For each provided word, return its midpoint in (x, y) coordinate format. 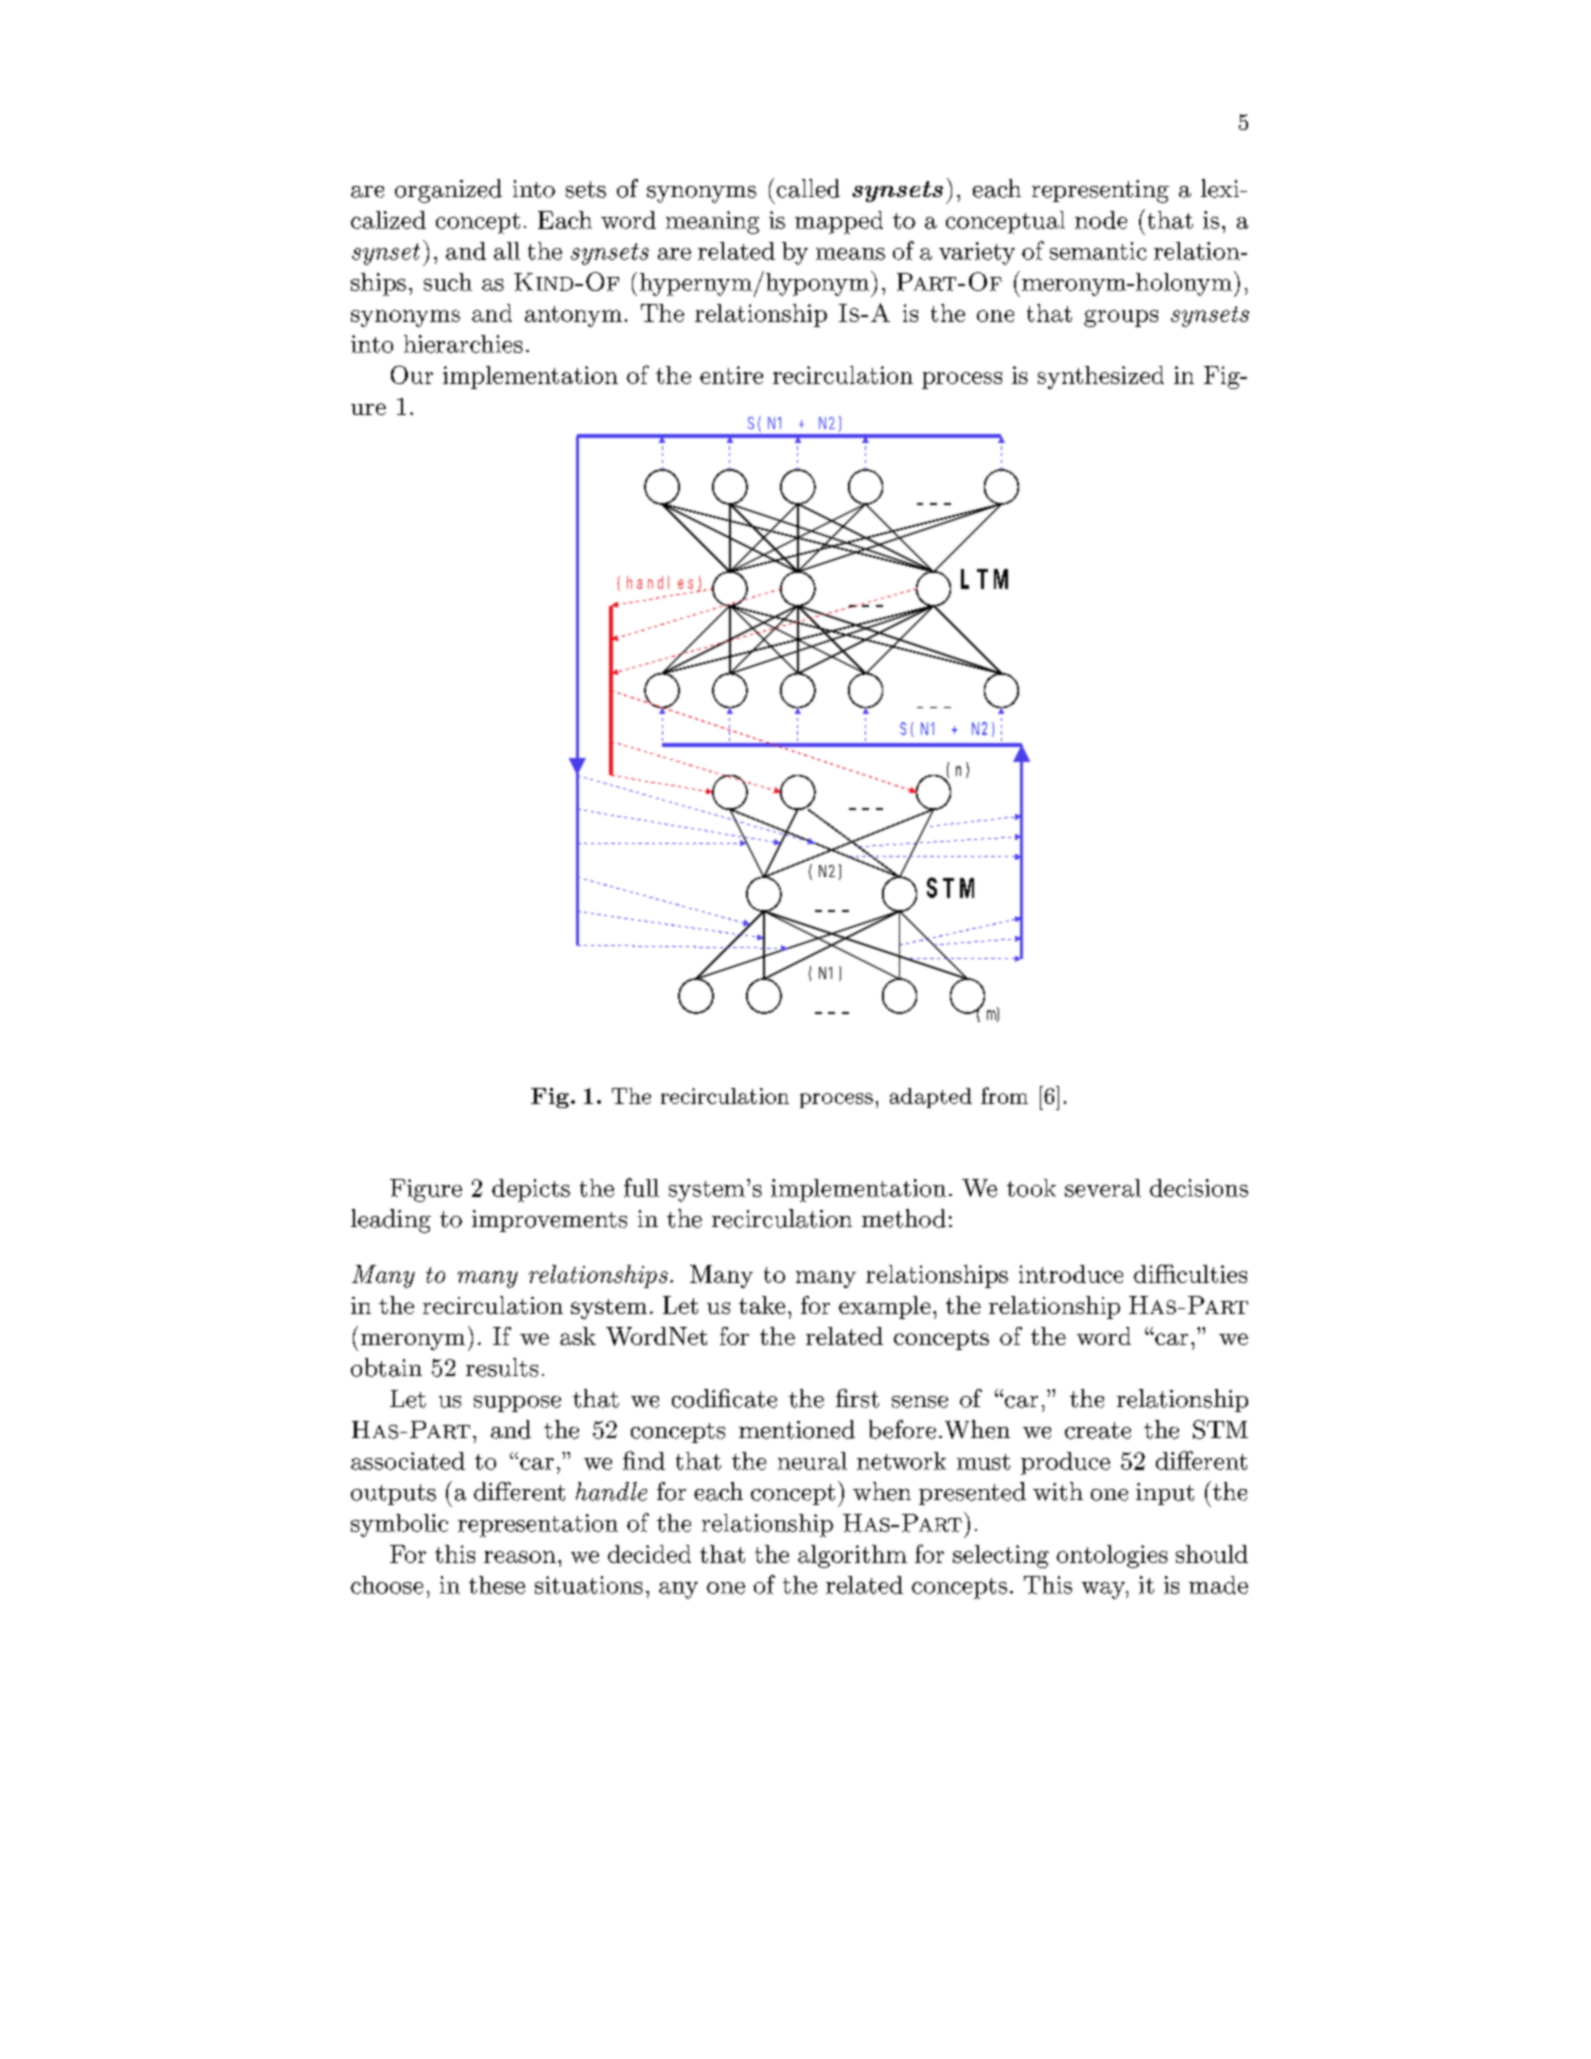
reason (520, 1557)
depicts (531, 1190)
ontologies (1112, 1556)
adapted (931, 1098)
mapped (839, 222)
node (1101, 220)
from (1004, 1095)
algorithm (852, 1556)
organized (448, 191)
